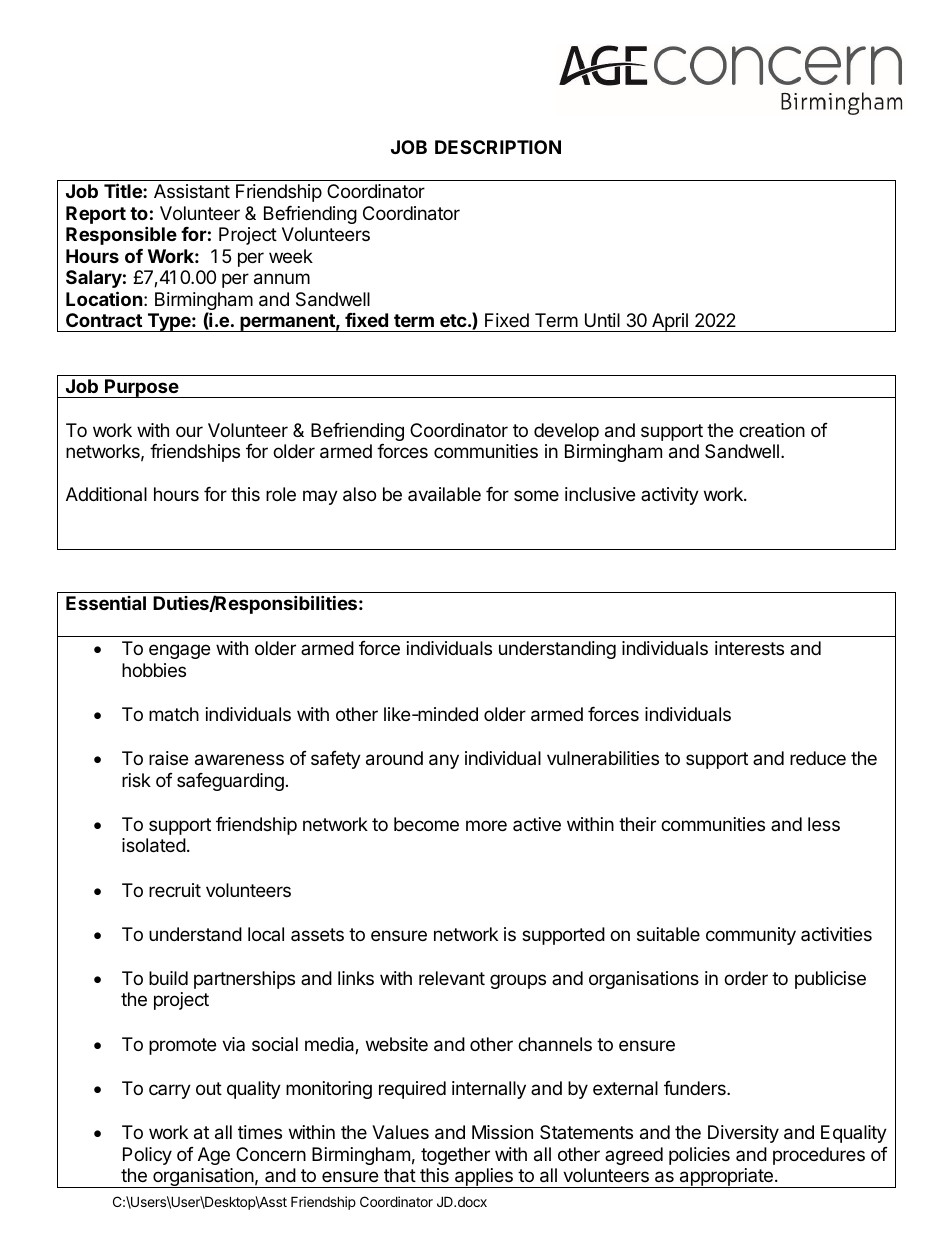 The width and height of the document is (952, 1233). What do you see at coordinates (147, 1156) in the document?
I see `Policy` at bounding box center [147, 1156].
